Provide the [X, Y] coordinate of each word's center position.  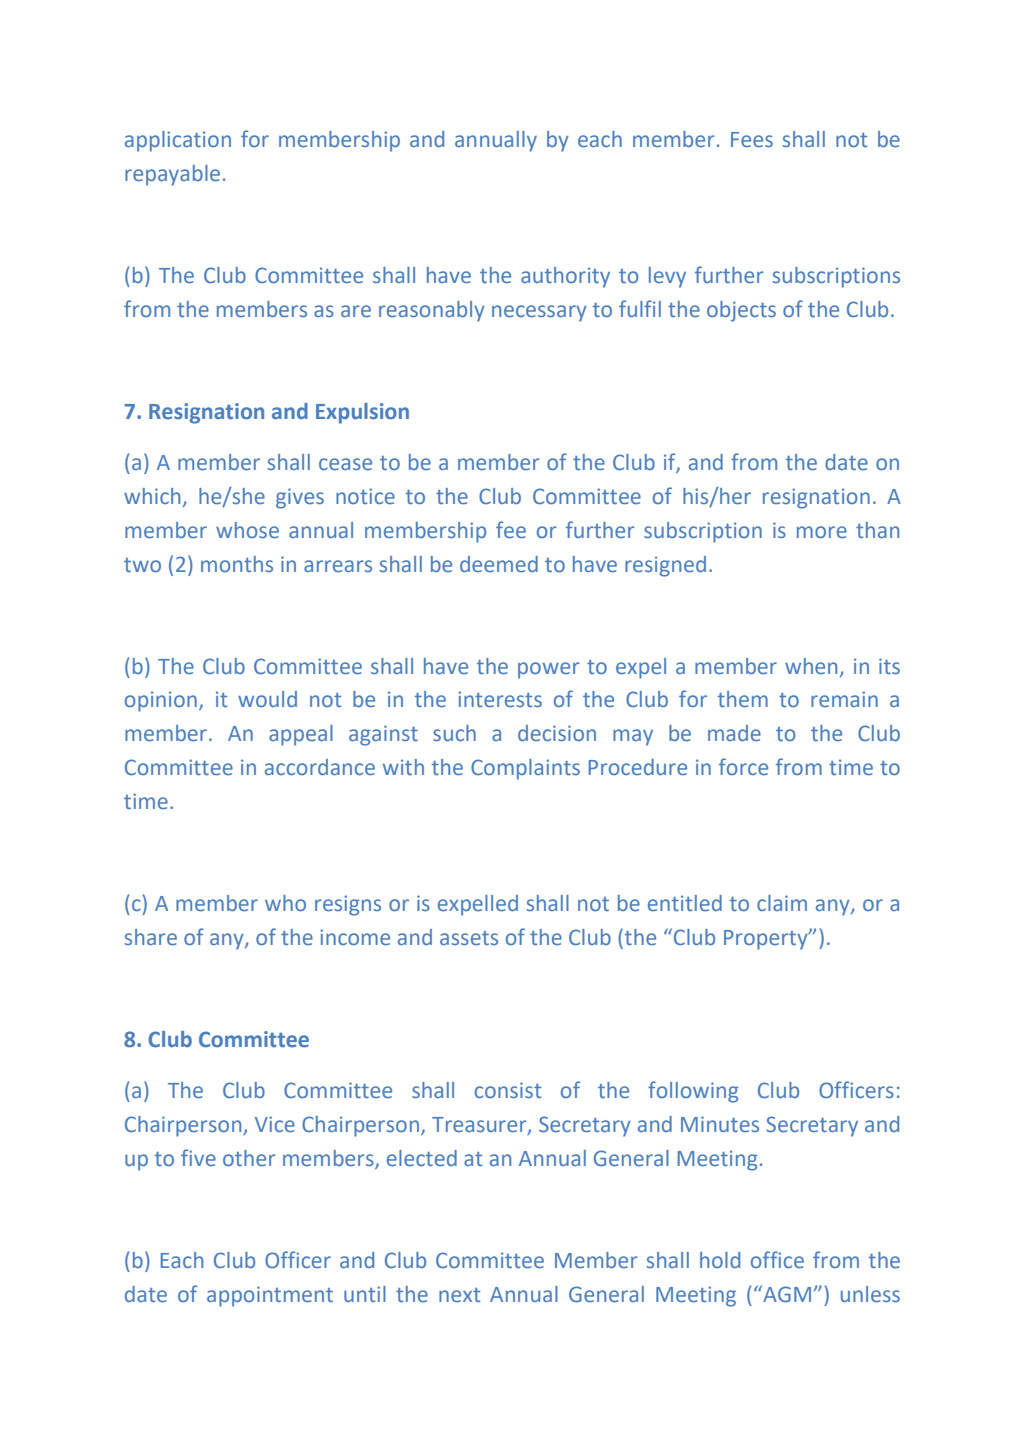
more [822, 532]
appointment [270, 1296]
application [178, 141]
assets [469, 938]
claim [782, 903]
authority [565, 277]
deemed [499, 564]
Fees [752, 139]
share [150, 937]
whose [247, 530]
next [459, 1295]
